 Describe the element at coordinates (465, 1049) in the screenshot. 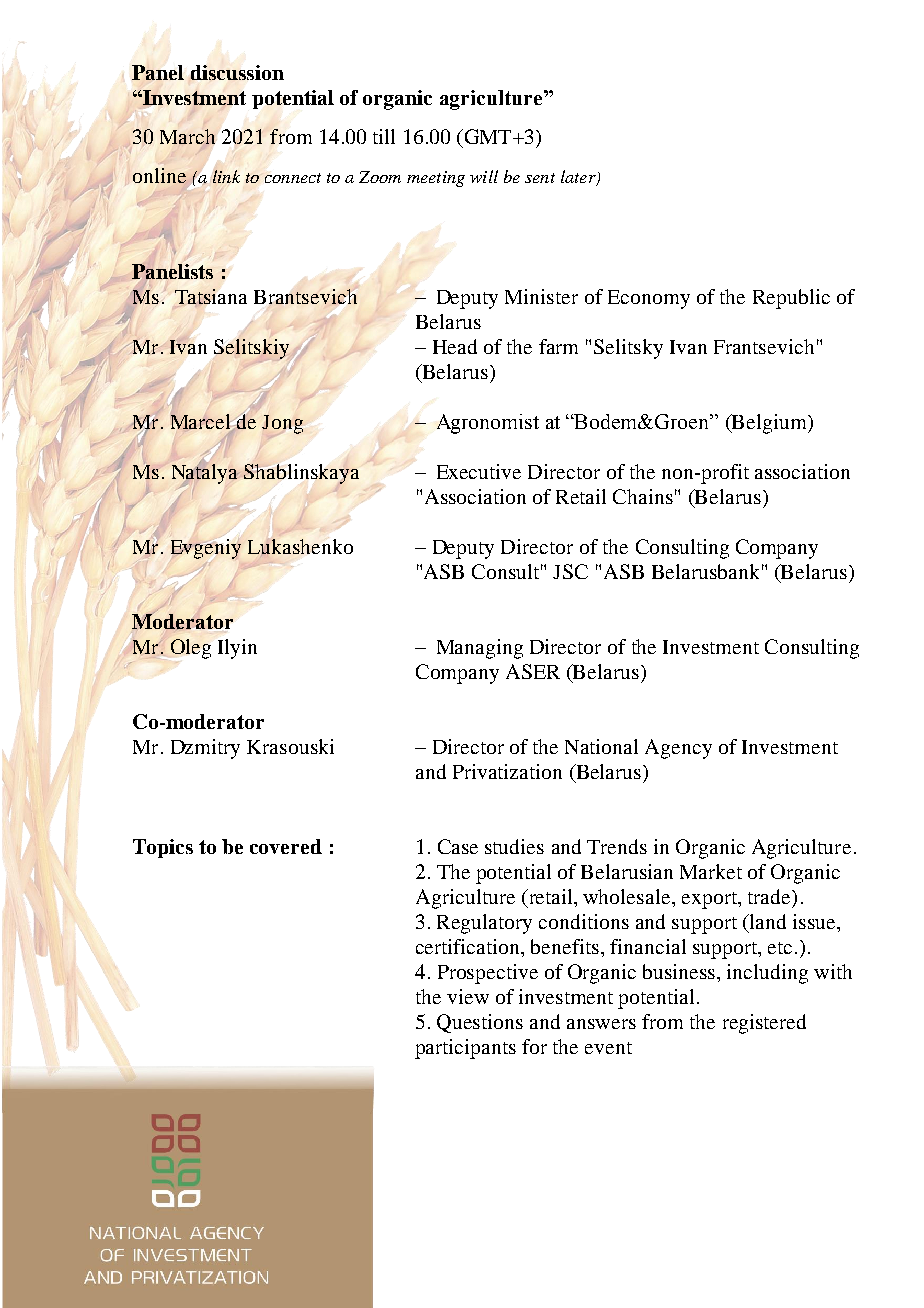

I see `participants` at that location.
